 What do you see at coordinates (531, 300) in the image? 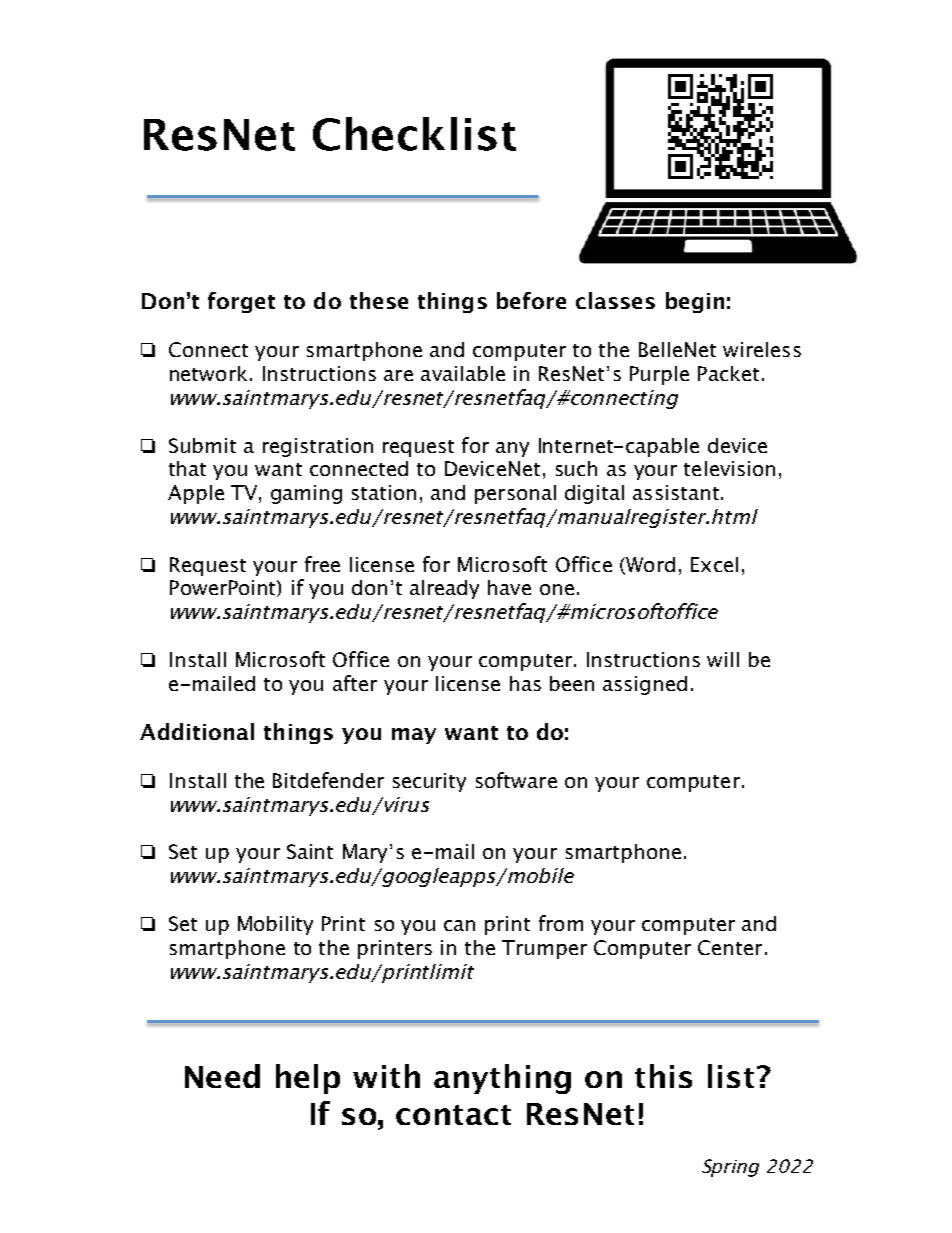
I see `before` at bounding box center [531, 300].
